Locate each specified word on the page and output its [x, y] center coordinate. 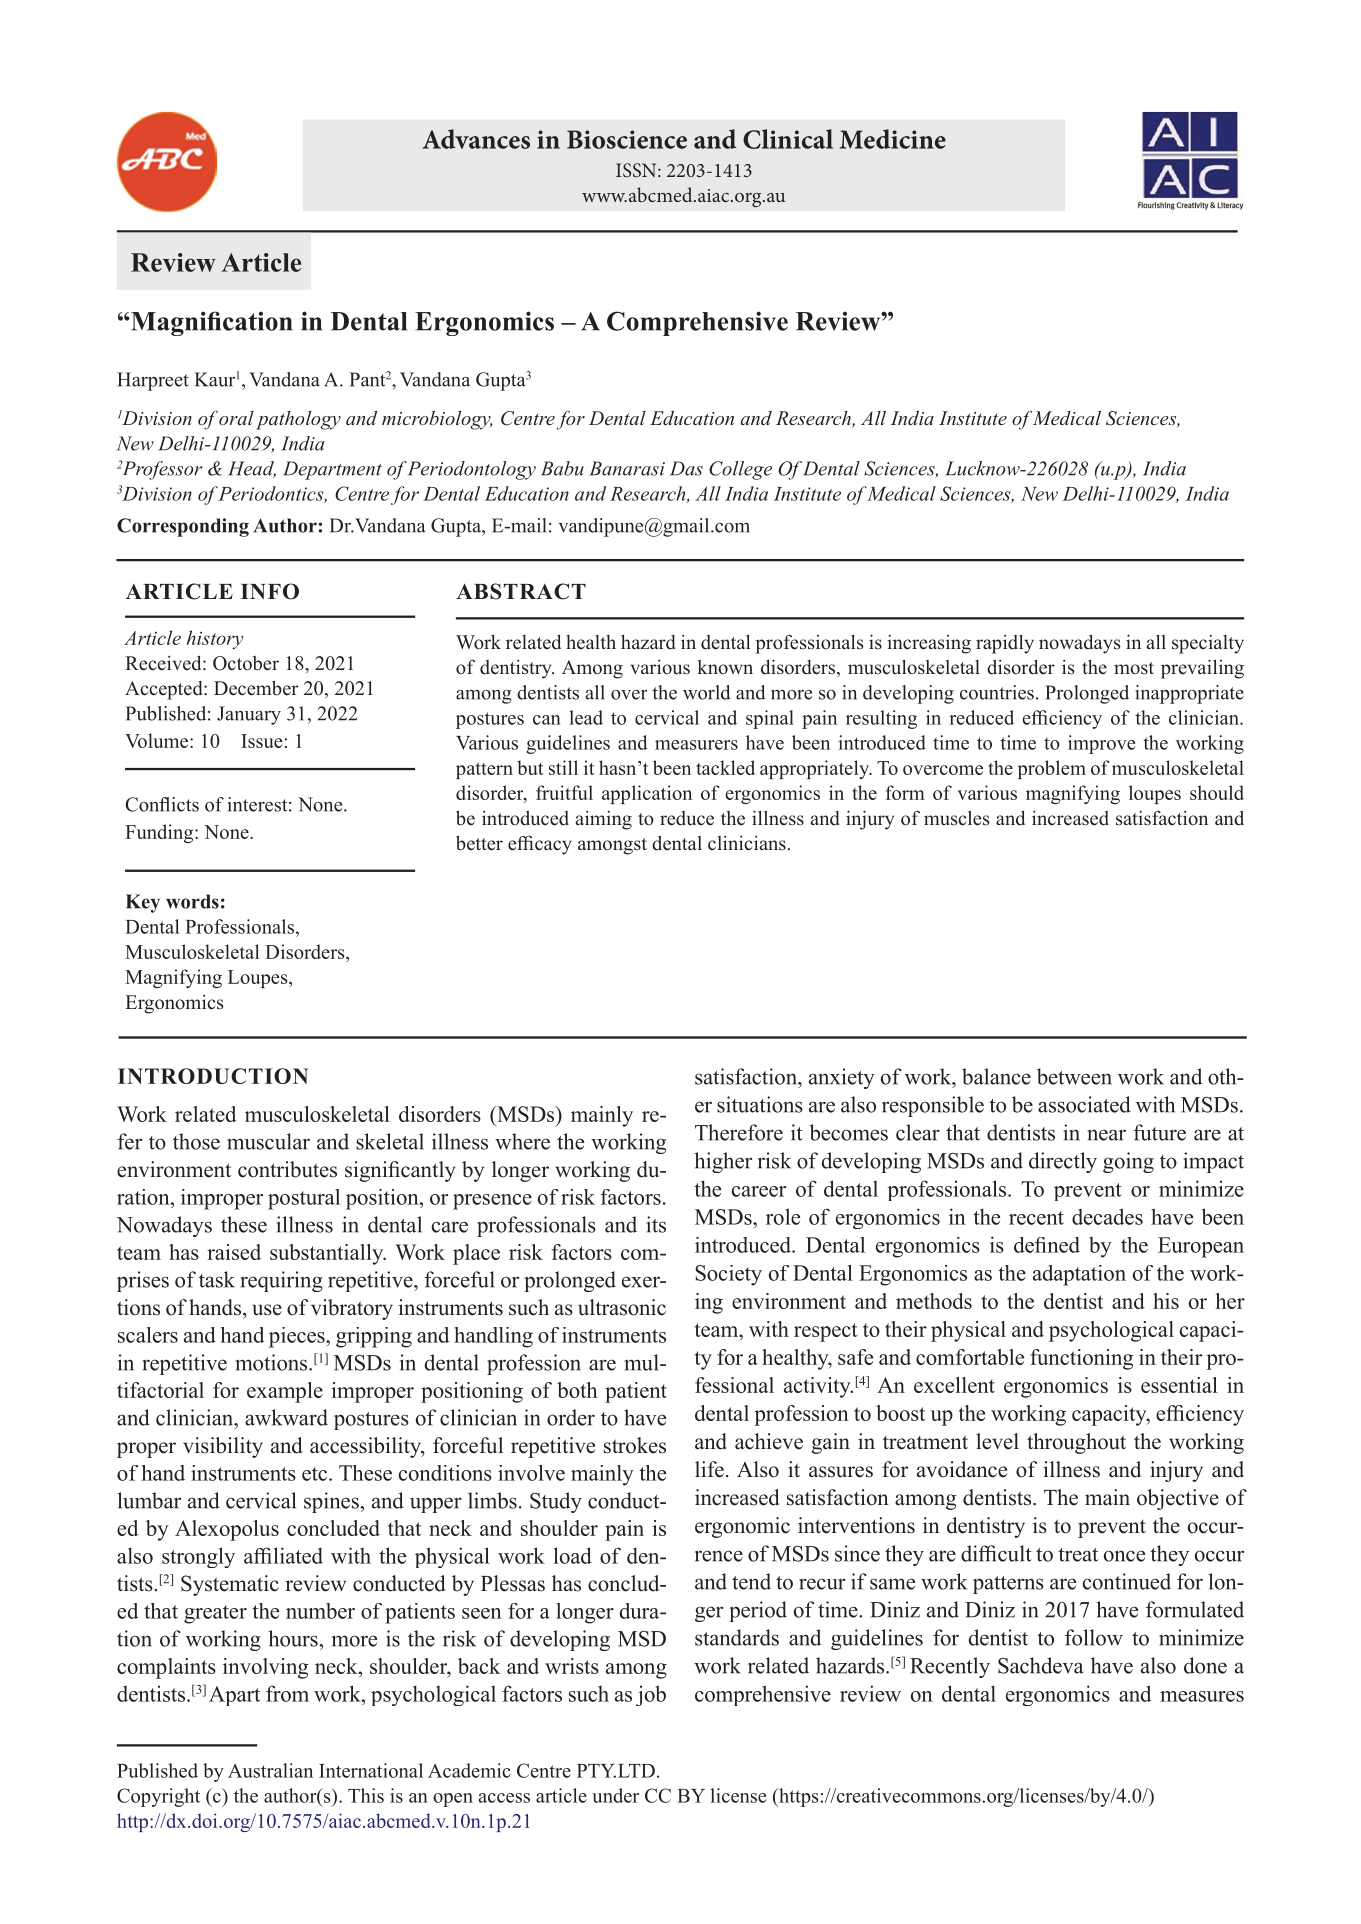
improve [1101, 744]
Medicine [893, 139]
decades [1107, 1216]
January [249, 715]
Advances [476, 139]
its [656, 1224]
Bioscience [627, 139]
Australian [270, 1770]
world [707, 692]
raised [234, 1252]
